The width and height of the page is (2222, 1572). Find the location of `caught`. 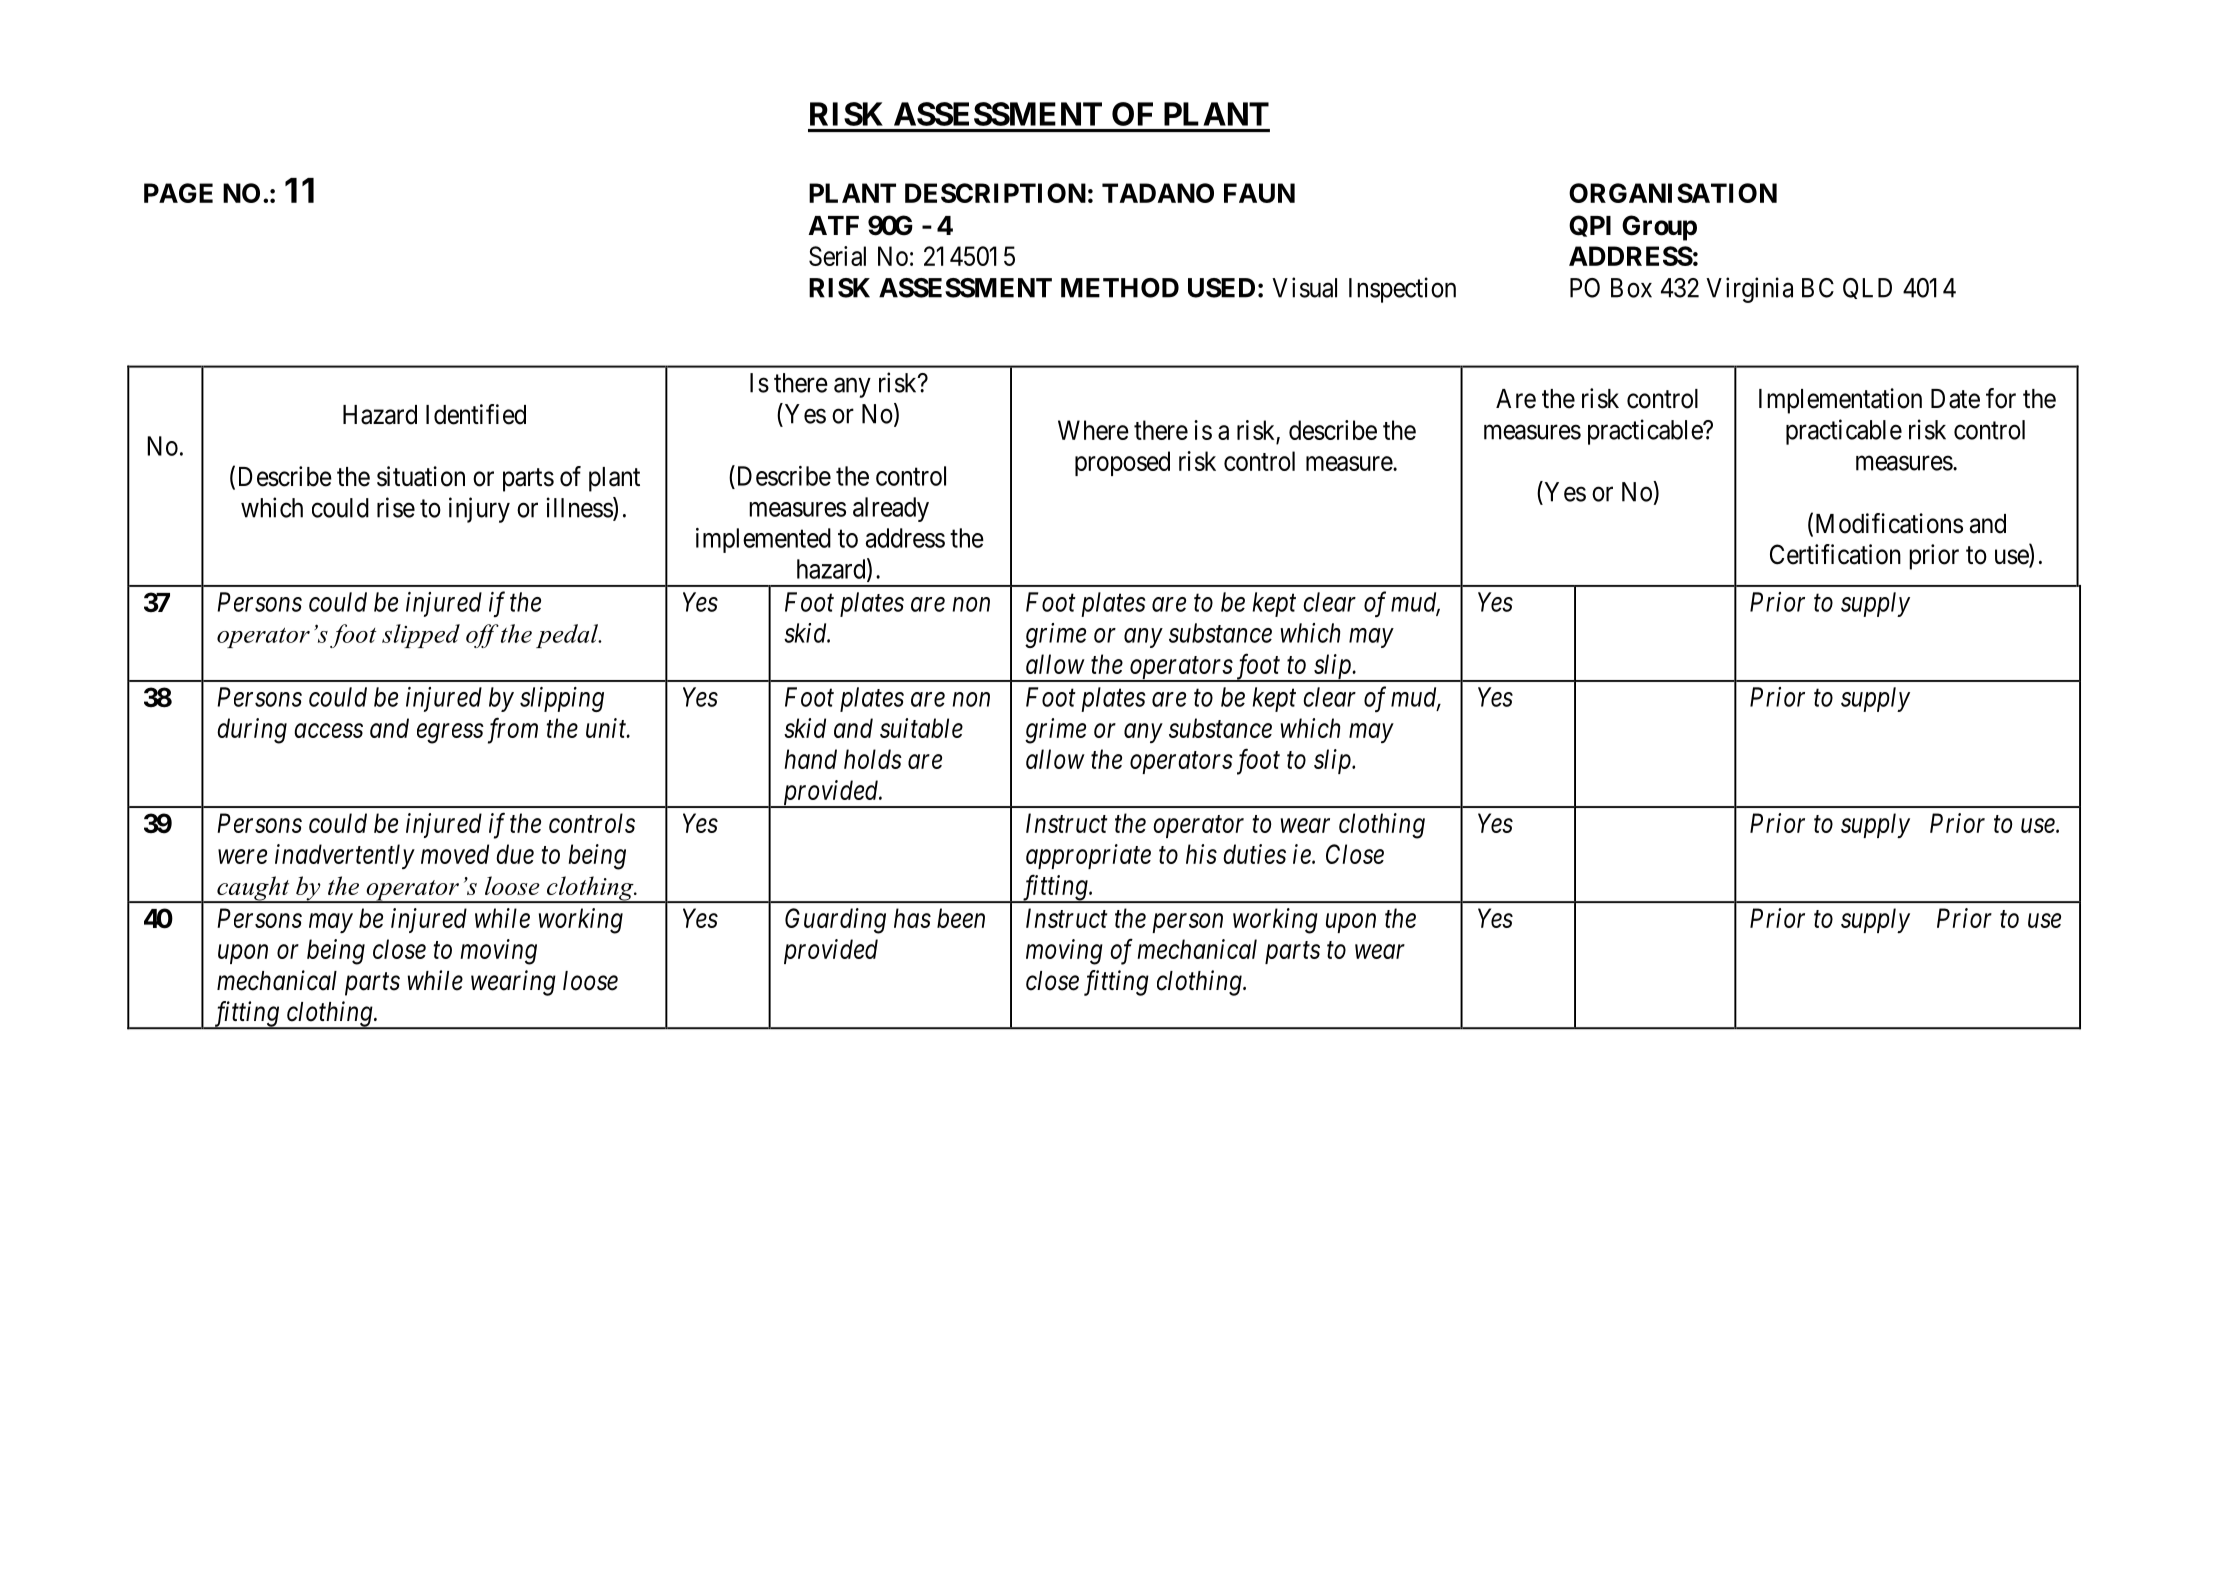

caught is located at coordinates (253, 889).
